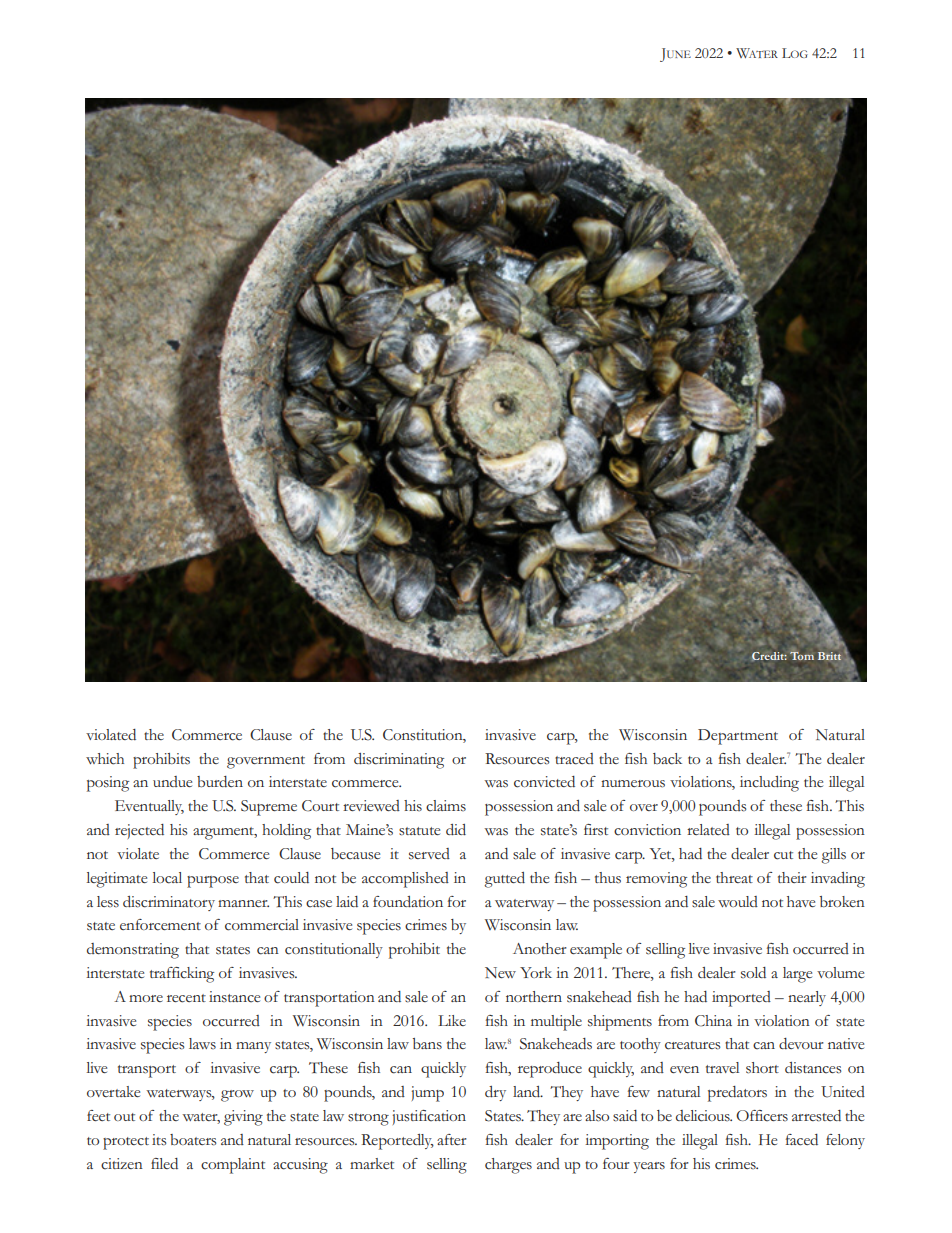 The image size is (952, 1233). What do you see at coordinates (452, 1139) in the image?
I see `after` at bounding box center [452, 1139].
